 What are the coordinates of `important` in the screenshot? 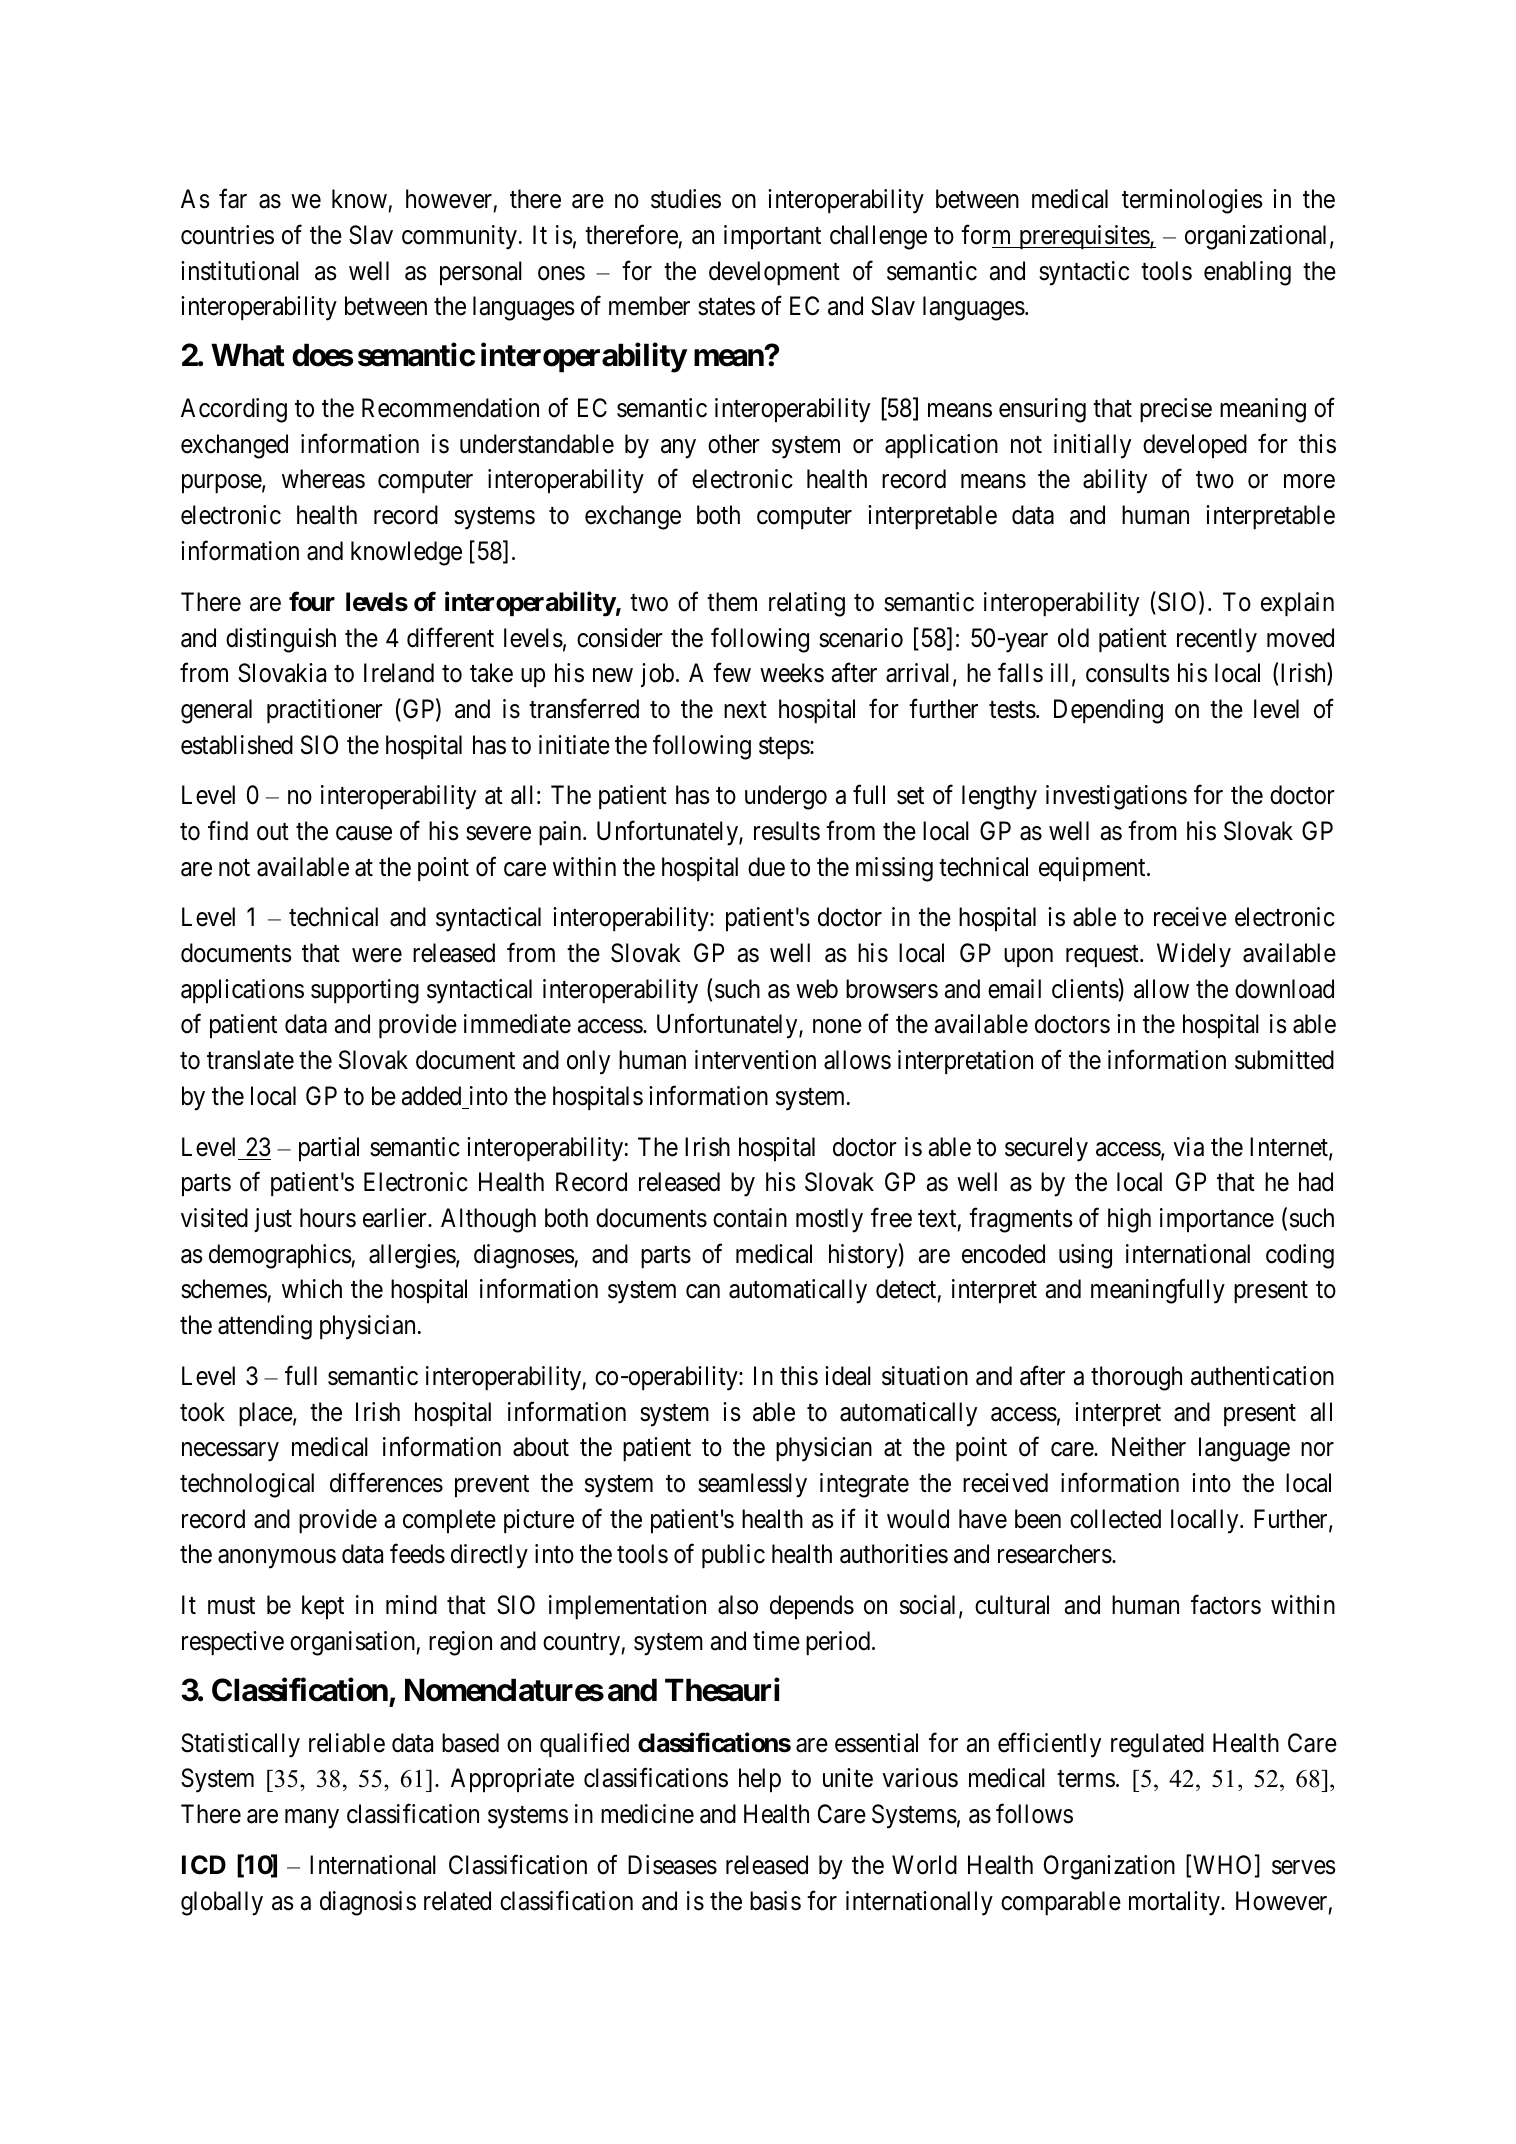 It's located at (772, 237).
